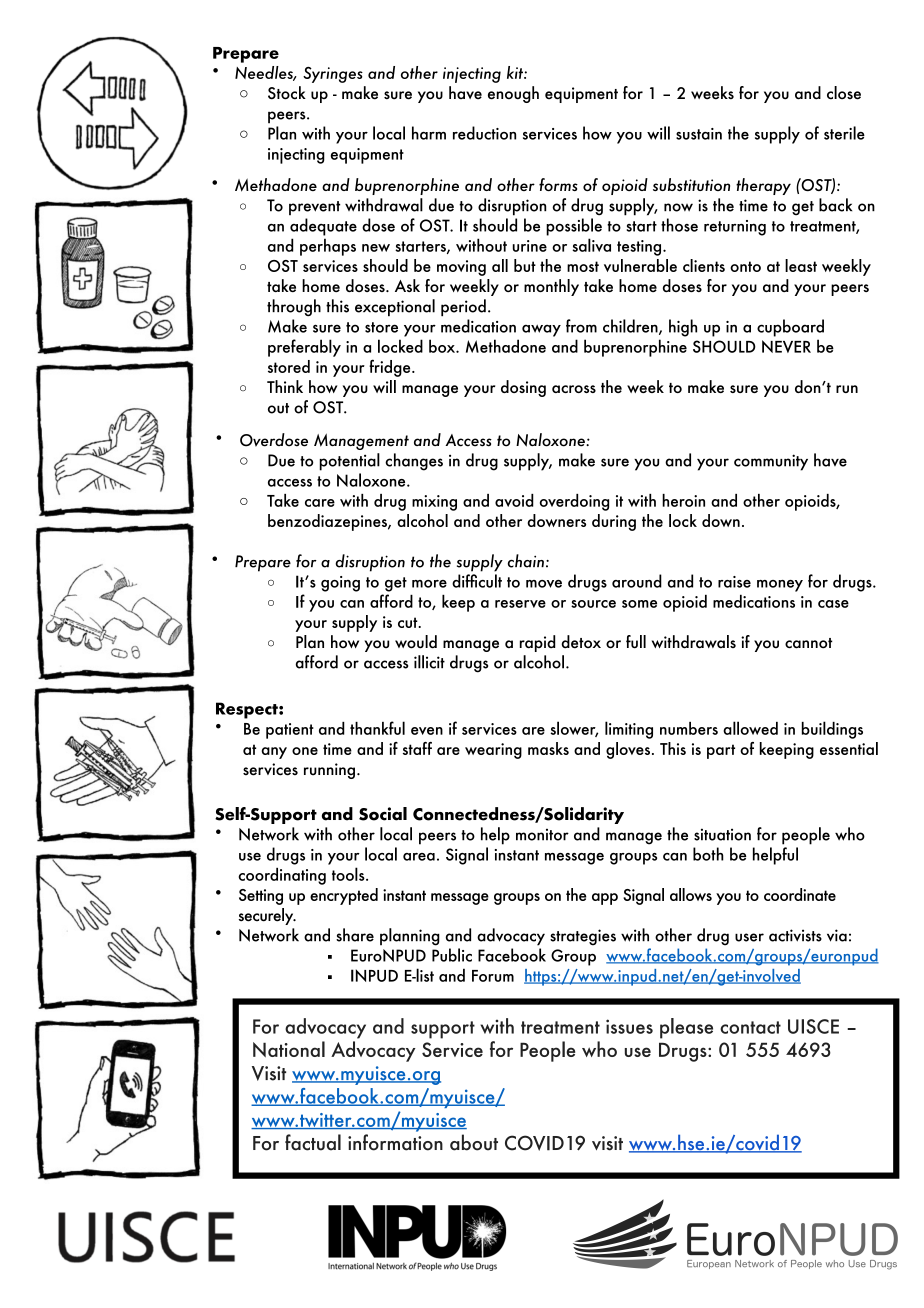 The height and width of the screenshot is (1308, 924). I want to click on masks, so click(548, 748).
